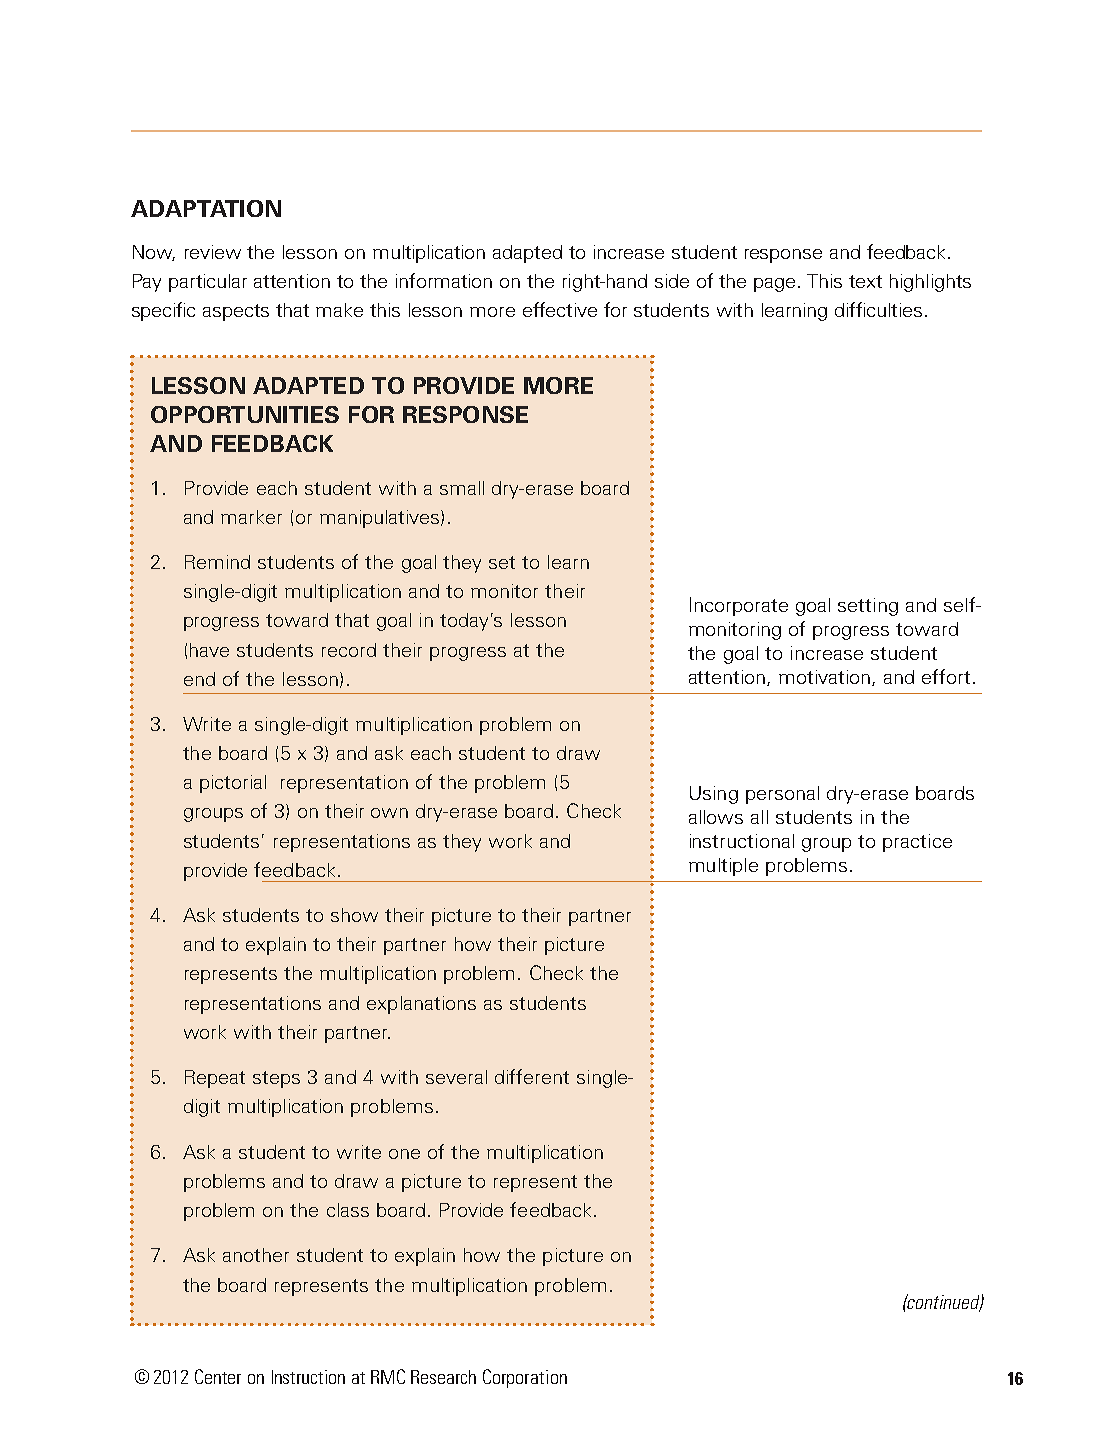  I want to click on Center, so click(218, 1376).
